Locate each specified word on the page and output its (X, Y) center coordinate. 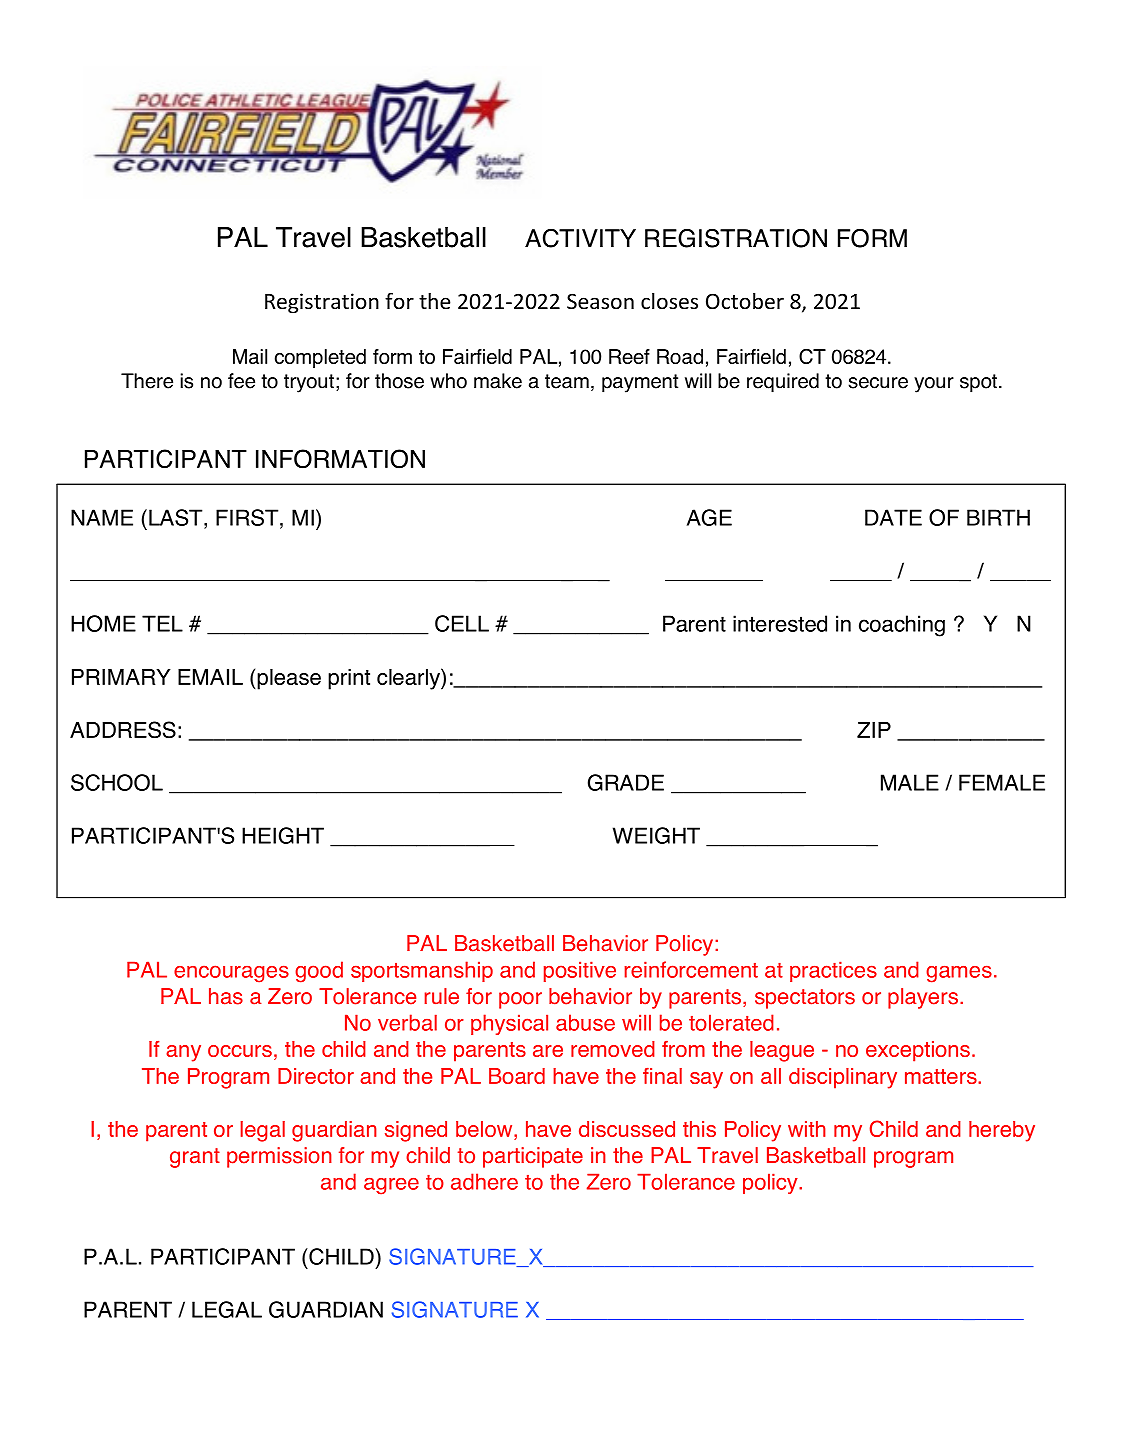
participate (533, 1157)
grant (195, 1158)
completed (320, 358)
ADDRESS (123, 730)
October (745, 301)
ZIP (874, 730)
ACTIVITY (580, 238)
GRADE (626, 782)
